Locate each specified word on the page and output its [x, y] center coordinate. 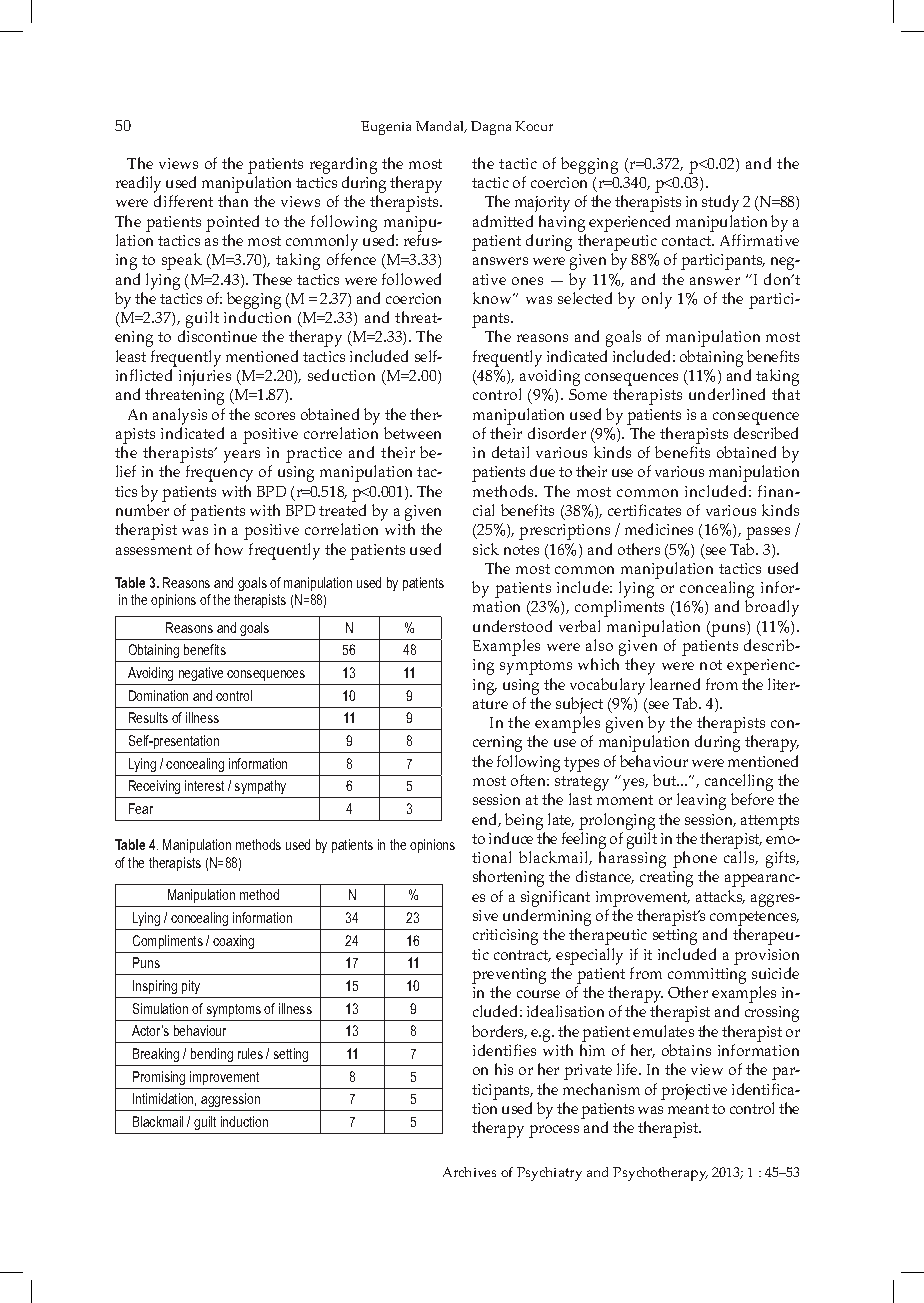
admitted [503, 221]
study [720, 203]
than [233, 201]
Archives [469, 1172]
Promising [159, 1078]
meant [688, 1109]
